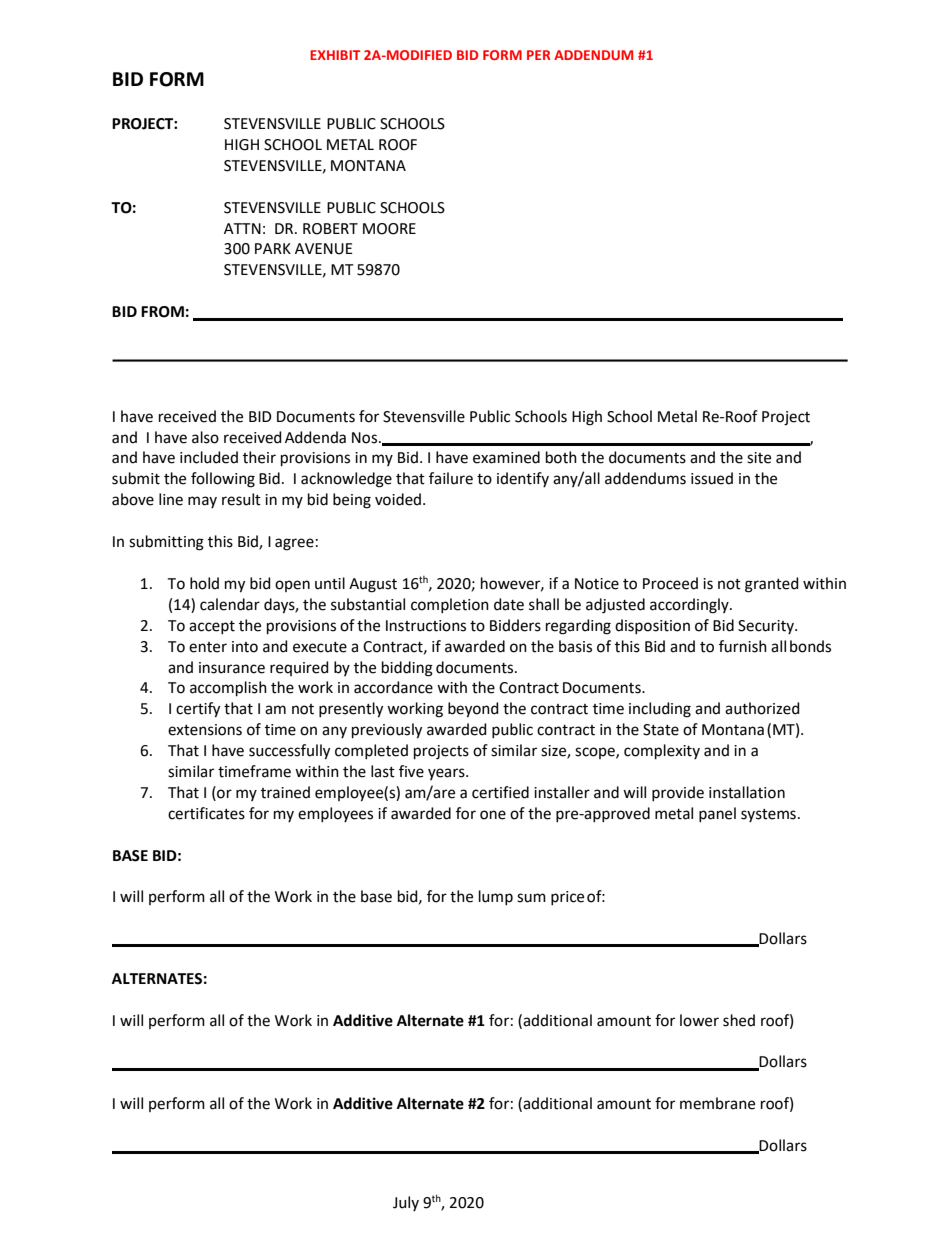 The height and width of the screenshot is (1233, 952). Describe the element at coordinates (717, 1103) in the screenshot. I see `membrane` at that location.
